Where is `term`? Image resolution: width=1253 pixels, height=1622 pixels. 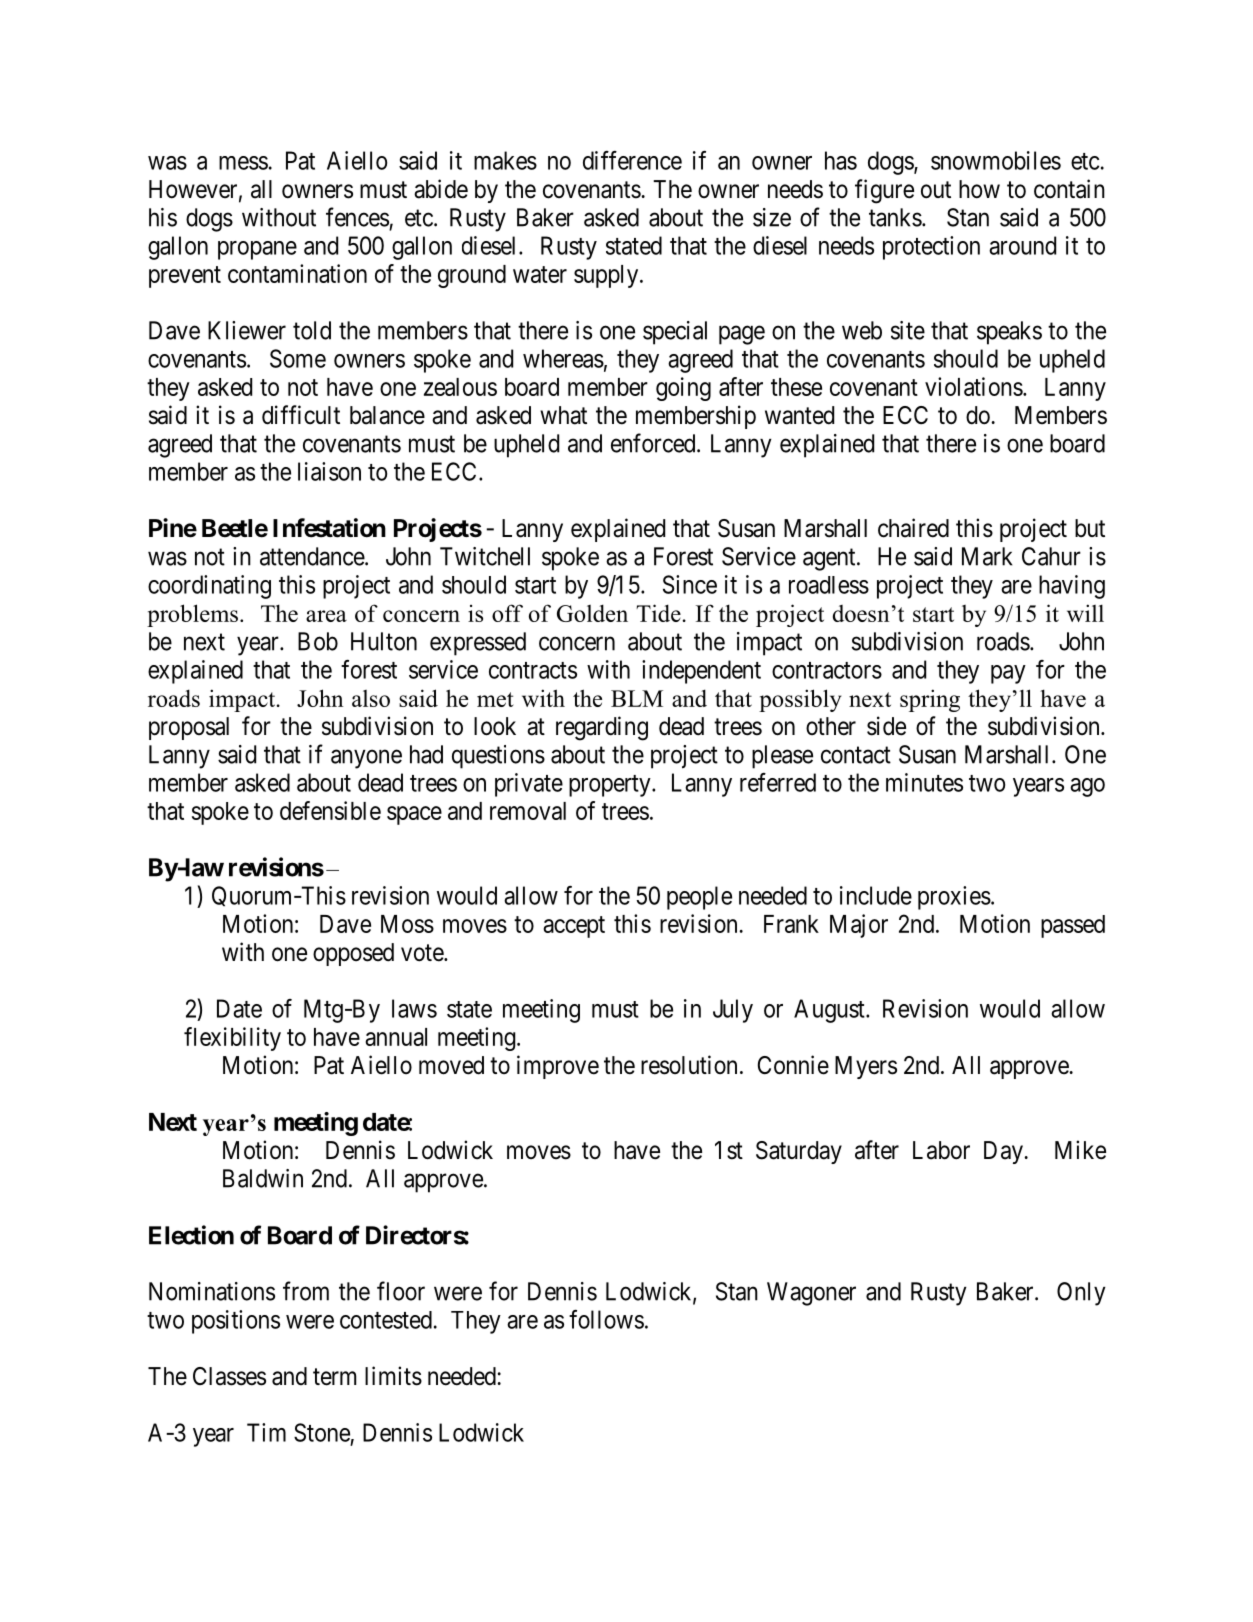
term is located at coordinates (334, 1377).
